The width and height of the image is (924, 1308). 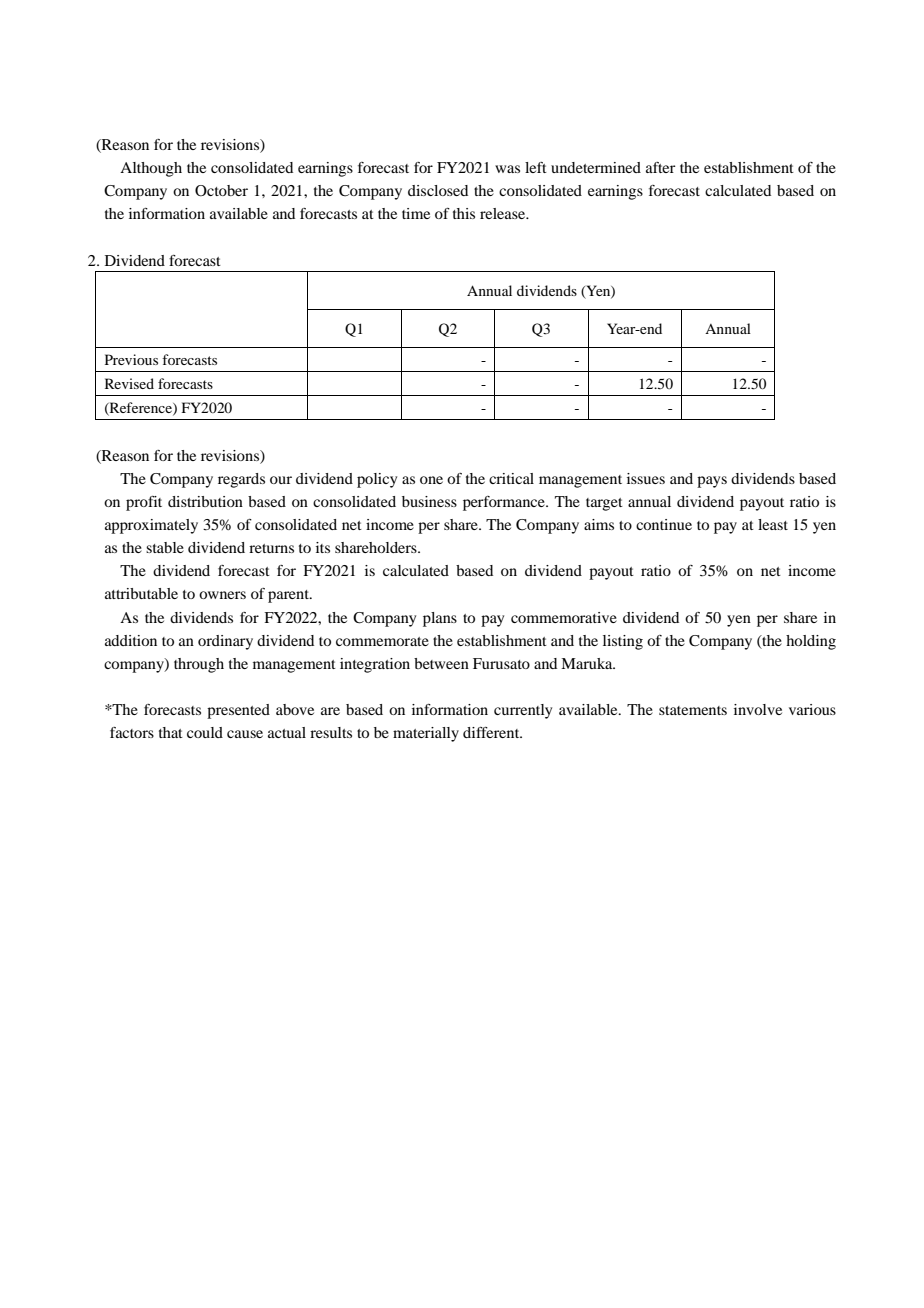 I want to click on presented, so click(x=238, y=711).
